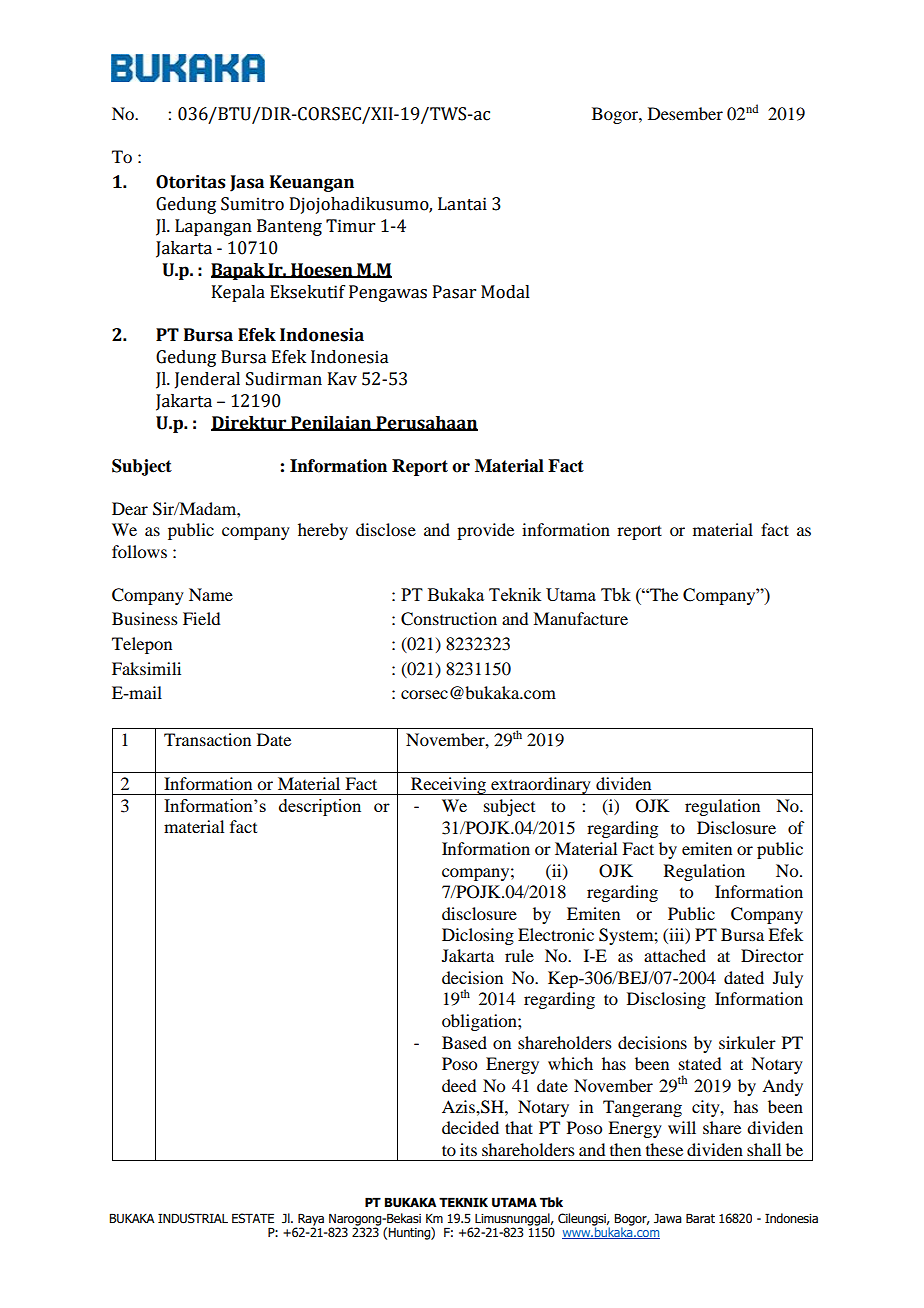  I want to click on attached, so click(675, 955).
